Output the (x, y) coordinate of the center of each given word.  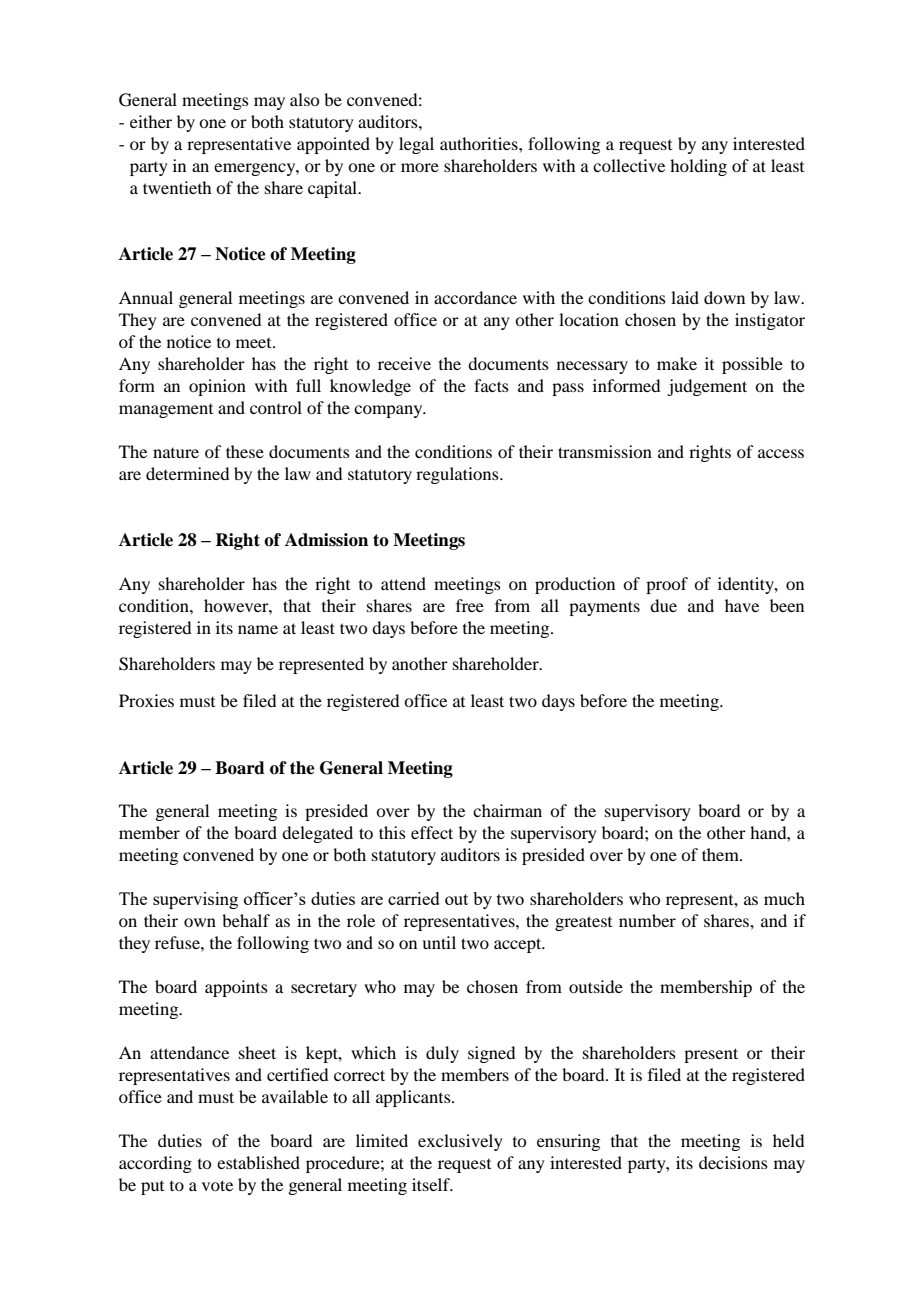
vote (217, 1185)
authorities (480, 143)
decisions (733, 1162)
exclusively (460, 1142)
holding (698, 167)
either (151, 121)
